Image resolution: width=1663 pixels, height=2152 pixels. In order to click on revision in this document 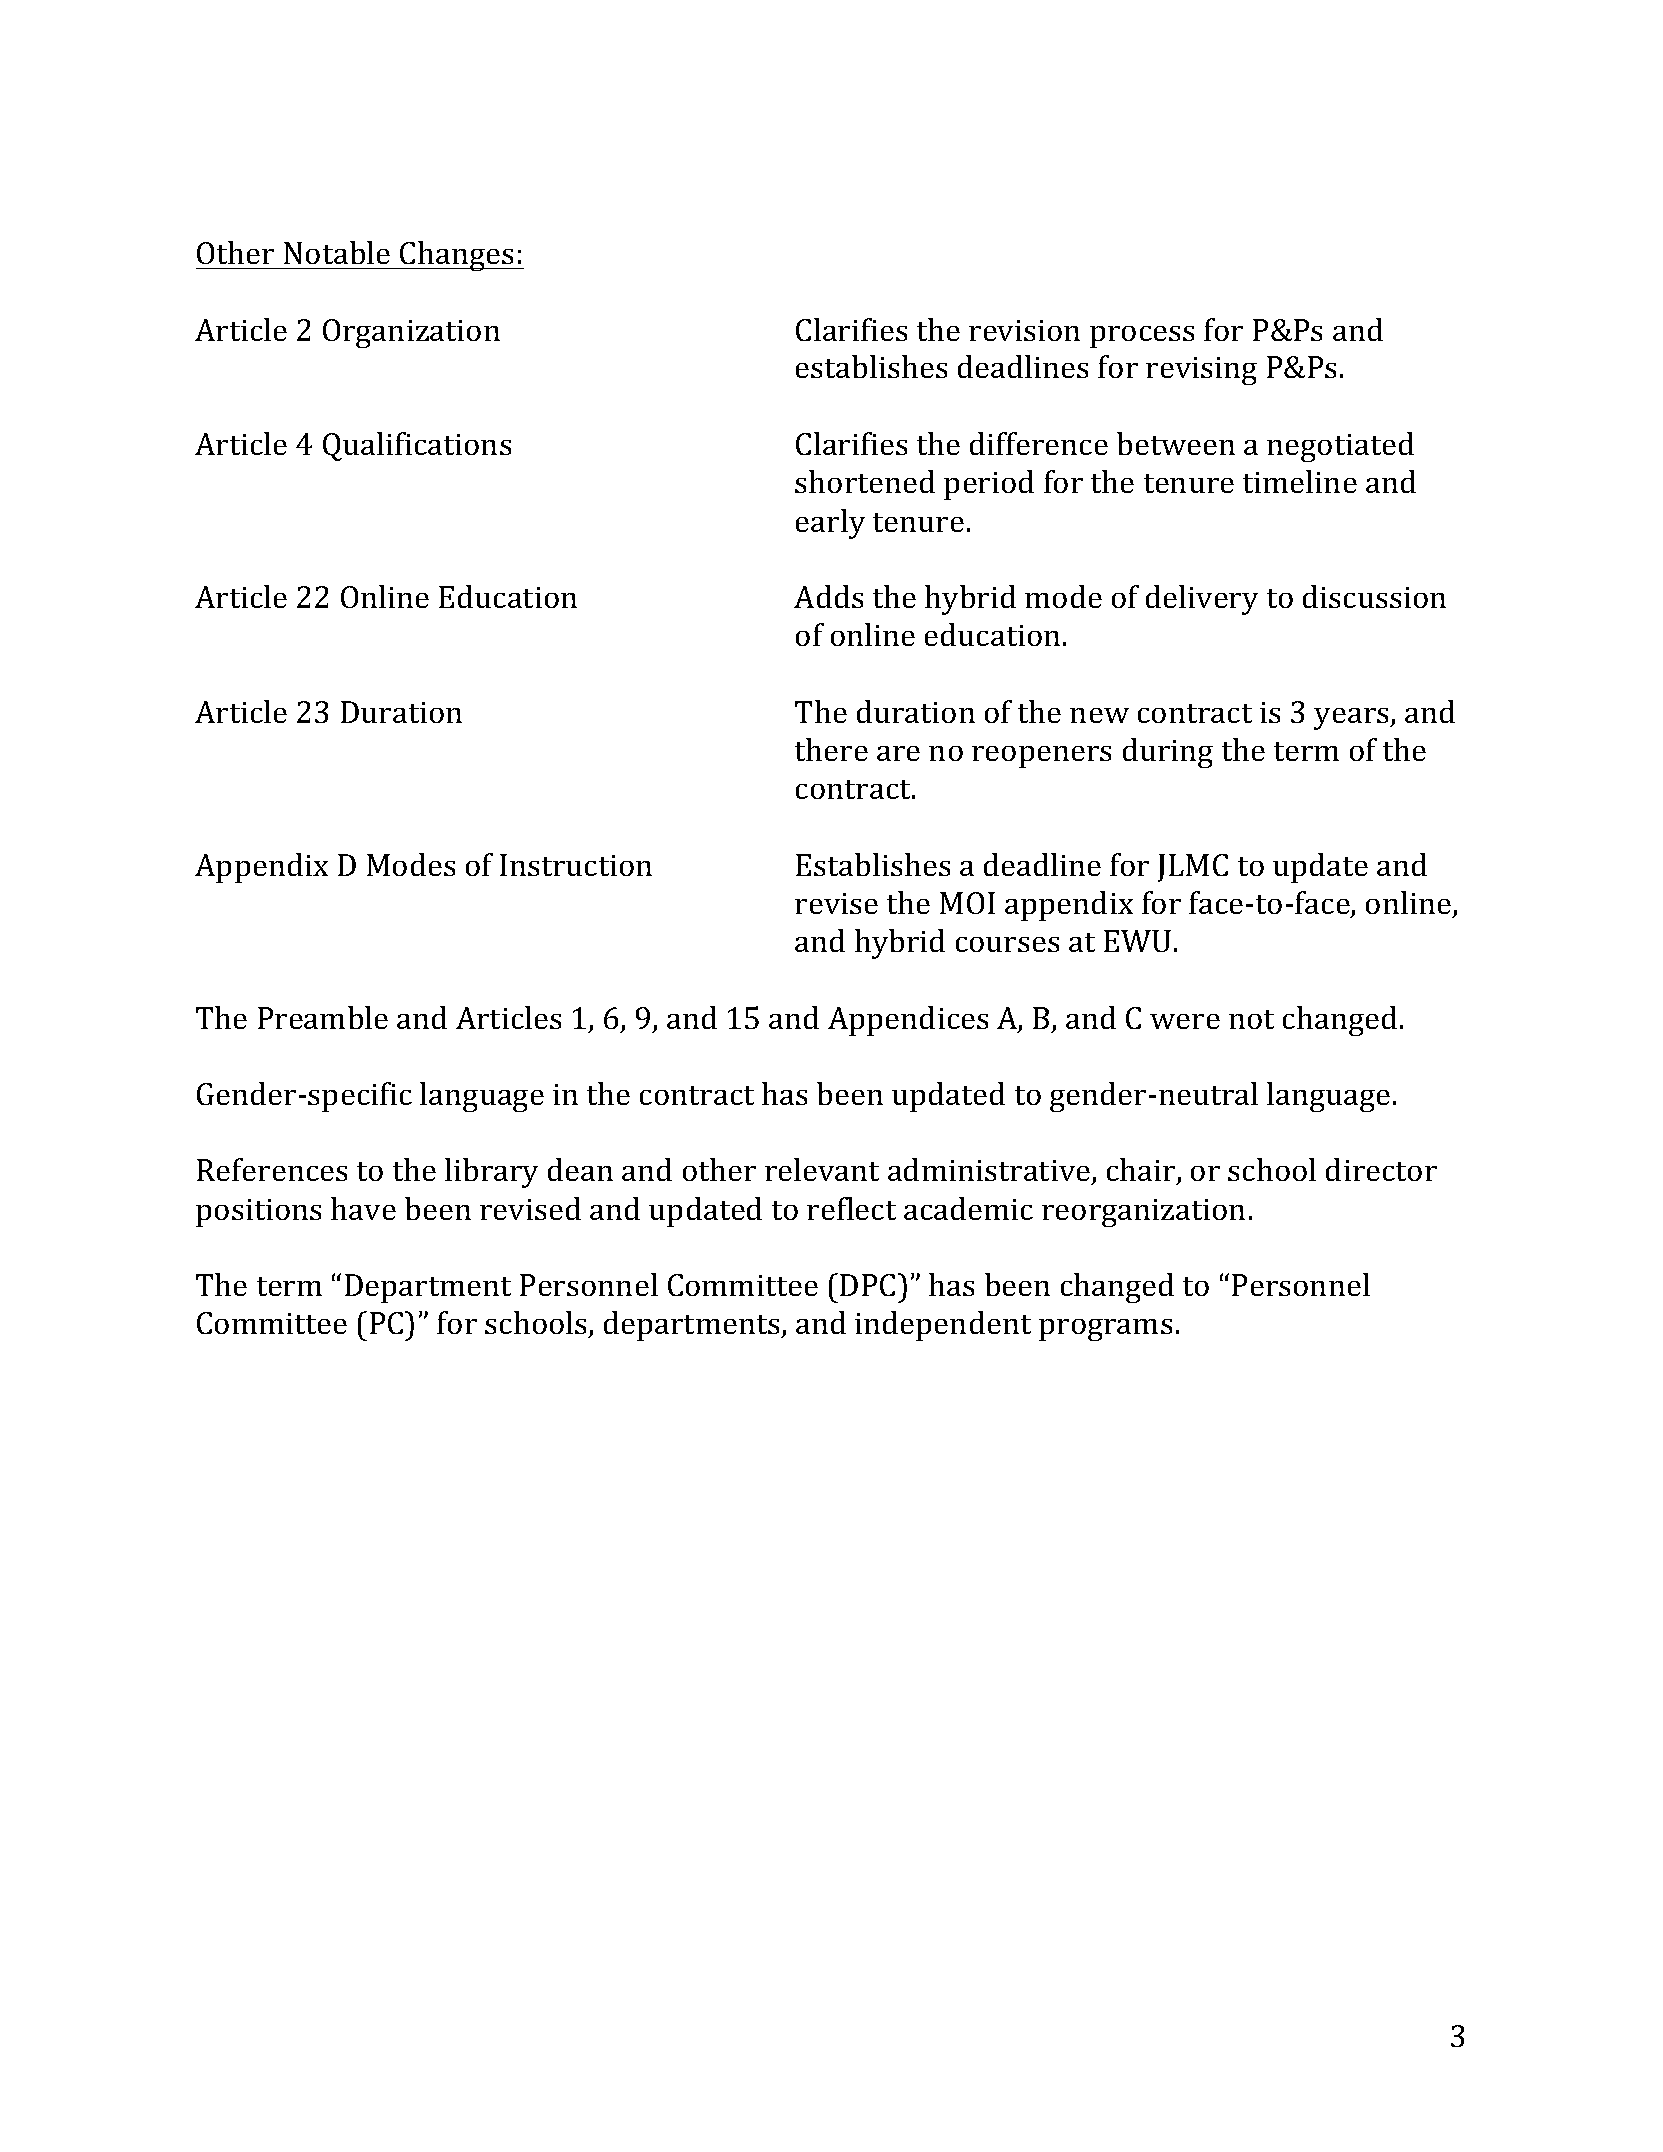, I will do `click(1024, 330)`.
